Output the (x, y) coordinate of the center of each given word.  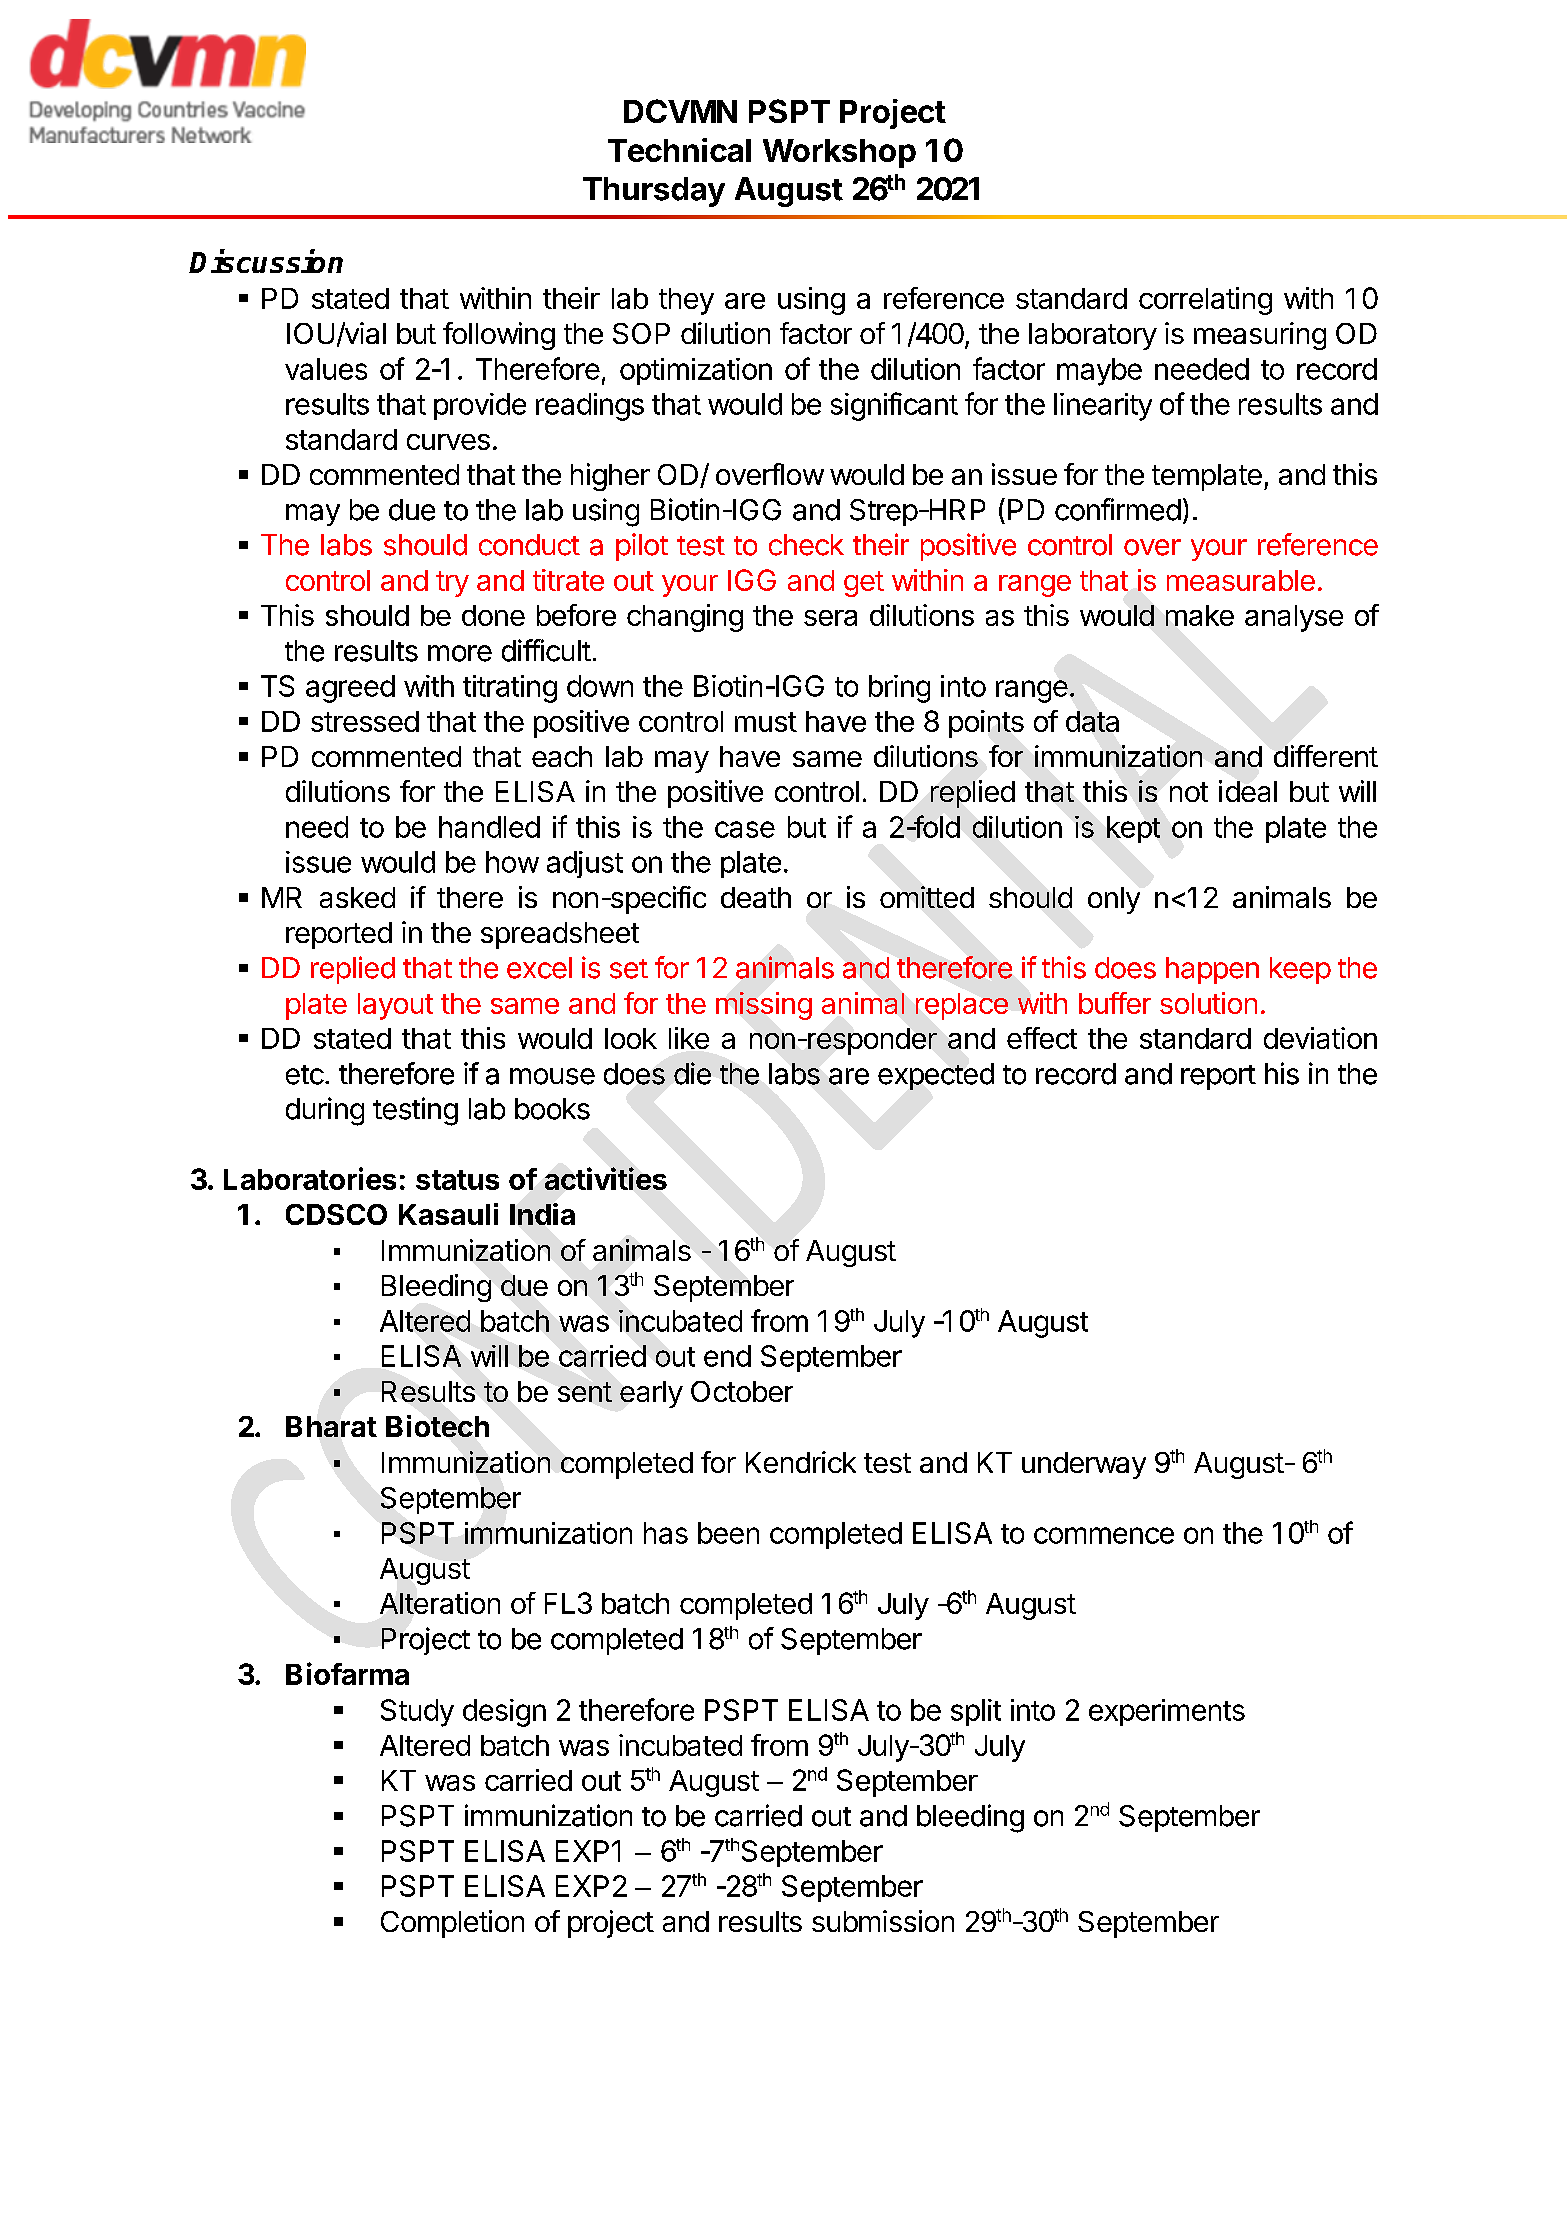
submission (883, 1921)
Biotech (437, 1426)
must (766, 722)
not (1189, 792)
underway (1084, 1465)
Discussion (266, 261)
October (742, 1391)
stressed (365, 721)
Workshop (839, 153)
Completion (452, 1924)
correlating (1205, 301)
